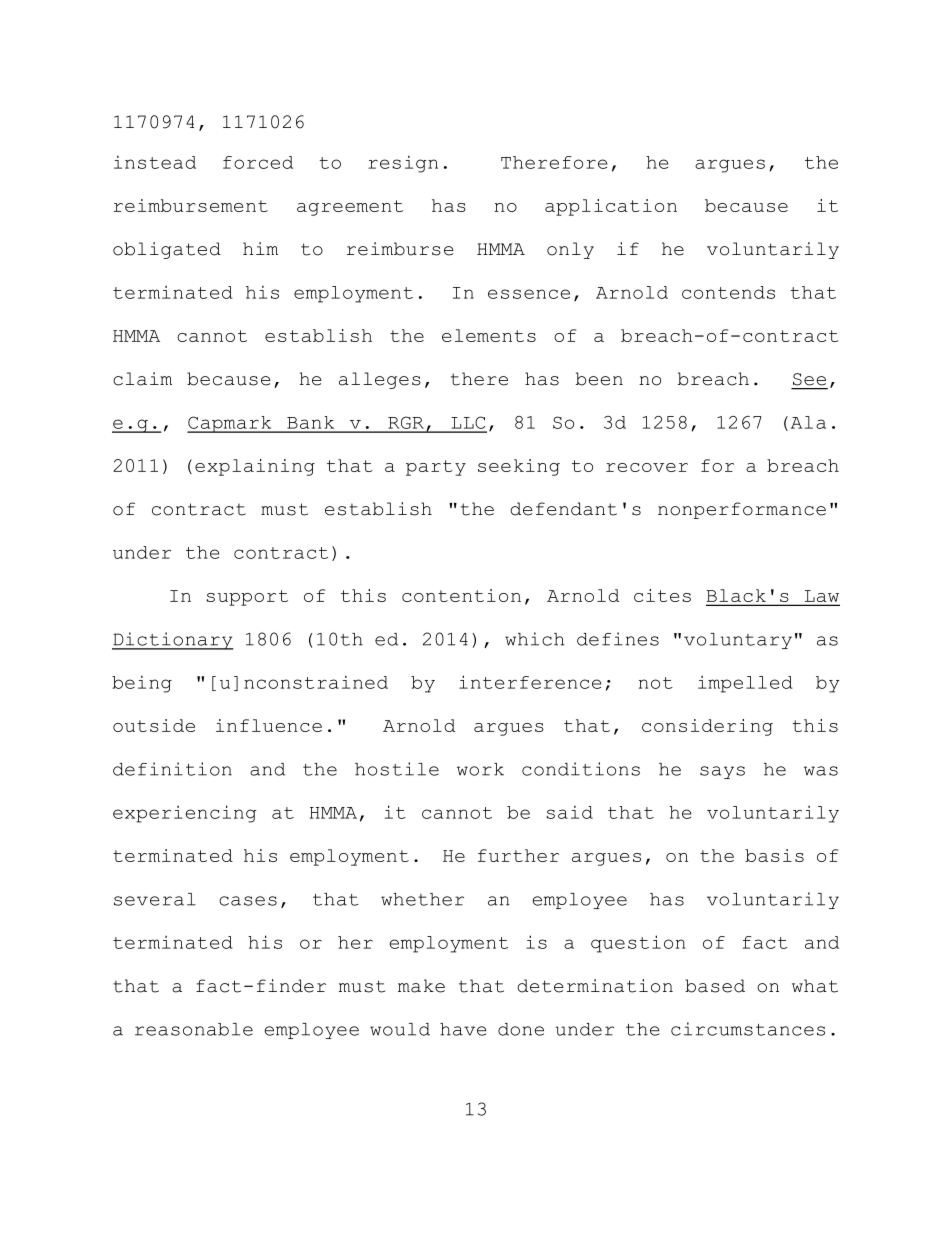 Image resolution: width=952 pixels, height=1233 pixels. Describe the element at coordinates (258, 162) in the document. I see `forced` at that location.
